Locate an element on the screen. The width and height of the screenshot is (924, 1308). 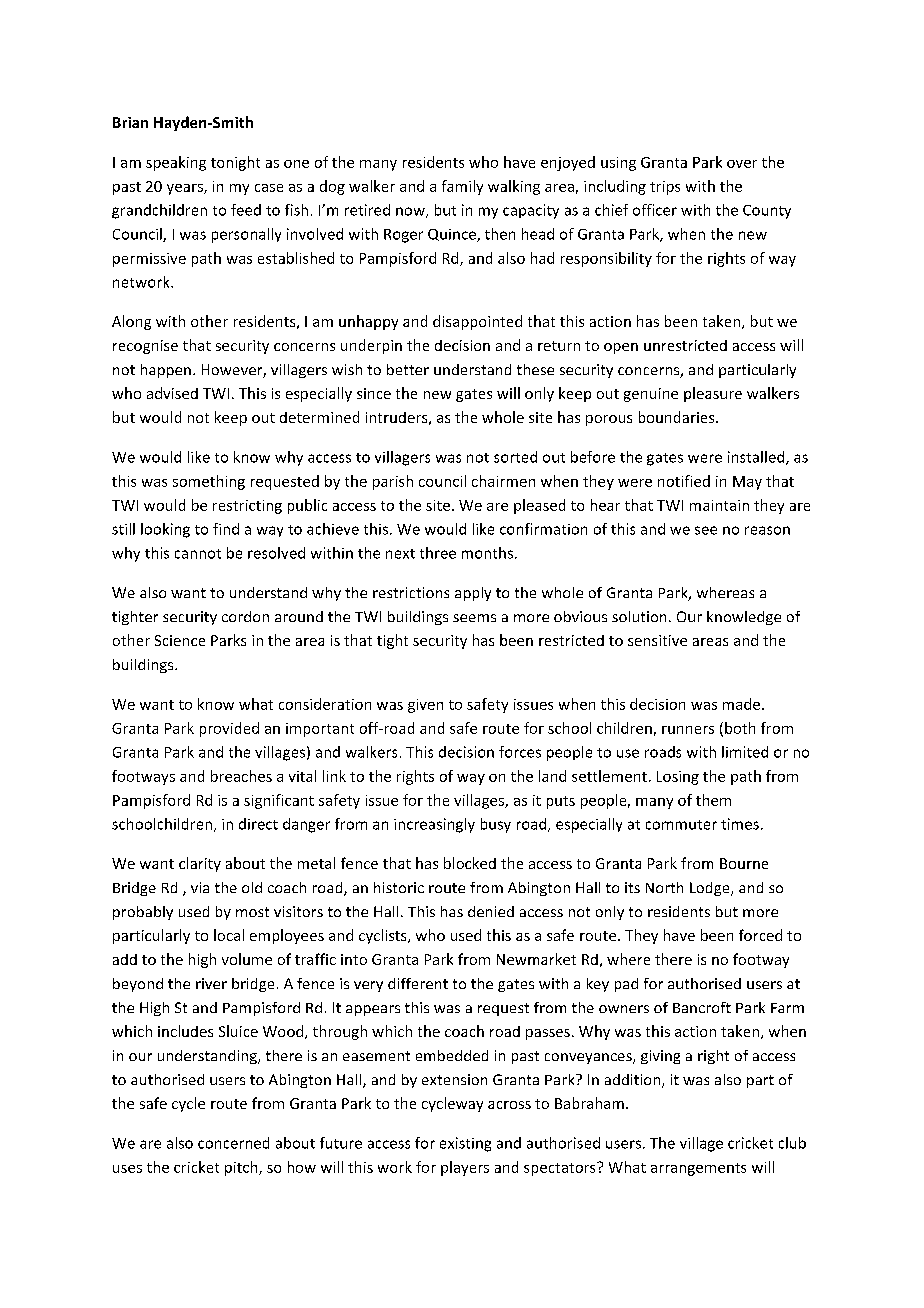
speaking is located at coordinates (176, 163).
